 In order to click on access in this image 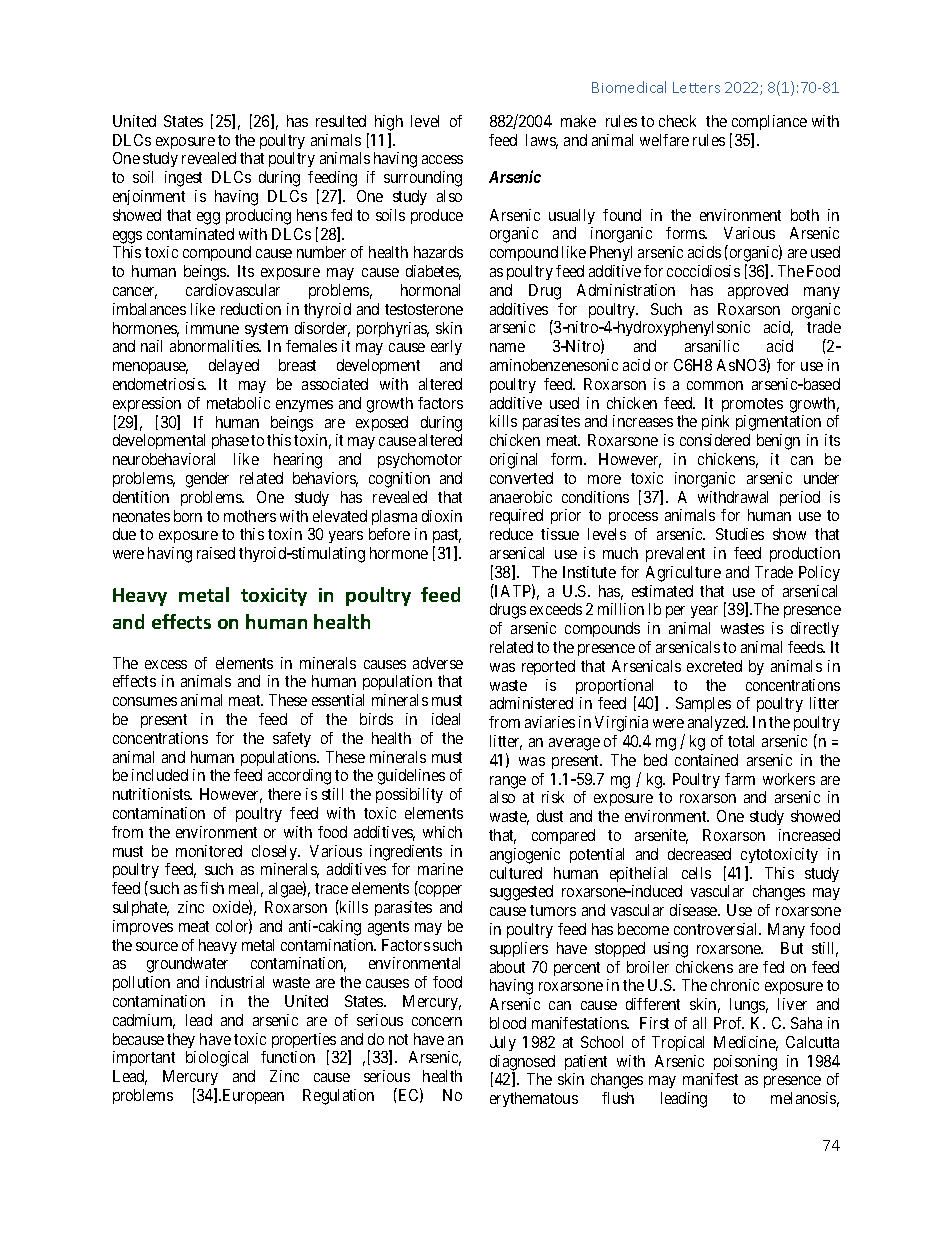, I will do `click(442, 159)`.
